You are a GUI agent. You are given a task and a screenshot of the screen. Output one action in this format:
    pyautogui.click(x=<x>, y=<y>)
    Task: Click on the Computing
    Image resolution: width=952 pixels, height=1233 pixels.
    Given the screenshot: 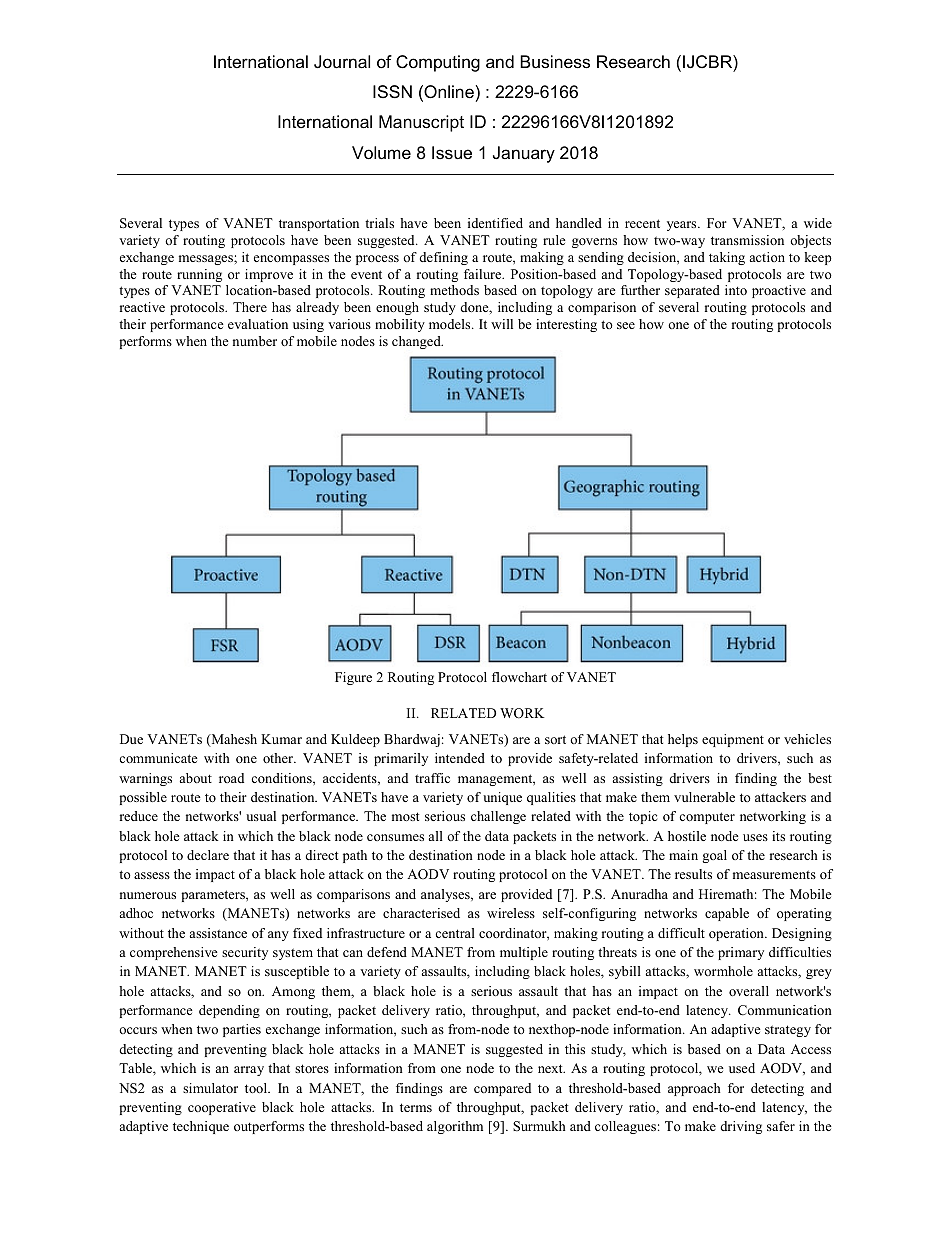 What is the action you would take?
    pyautogui.click(x=438, y=63)
